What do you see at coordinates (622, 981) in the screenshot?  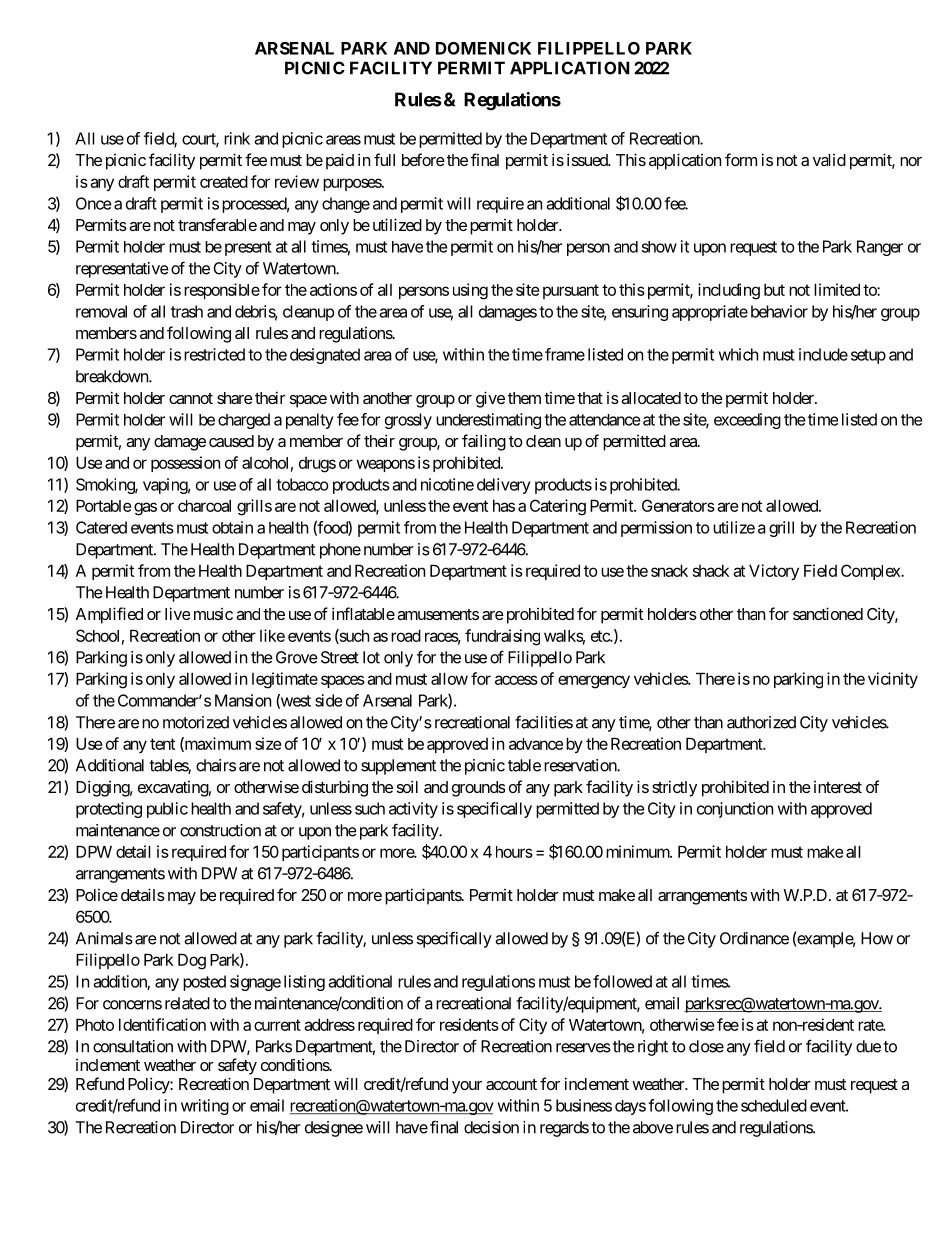 I see `followed` at bounding box center [622, 981].
